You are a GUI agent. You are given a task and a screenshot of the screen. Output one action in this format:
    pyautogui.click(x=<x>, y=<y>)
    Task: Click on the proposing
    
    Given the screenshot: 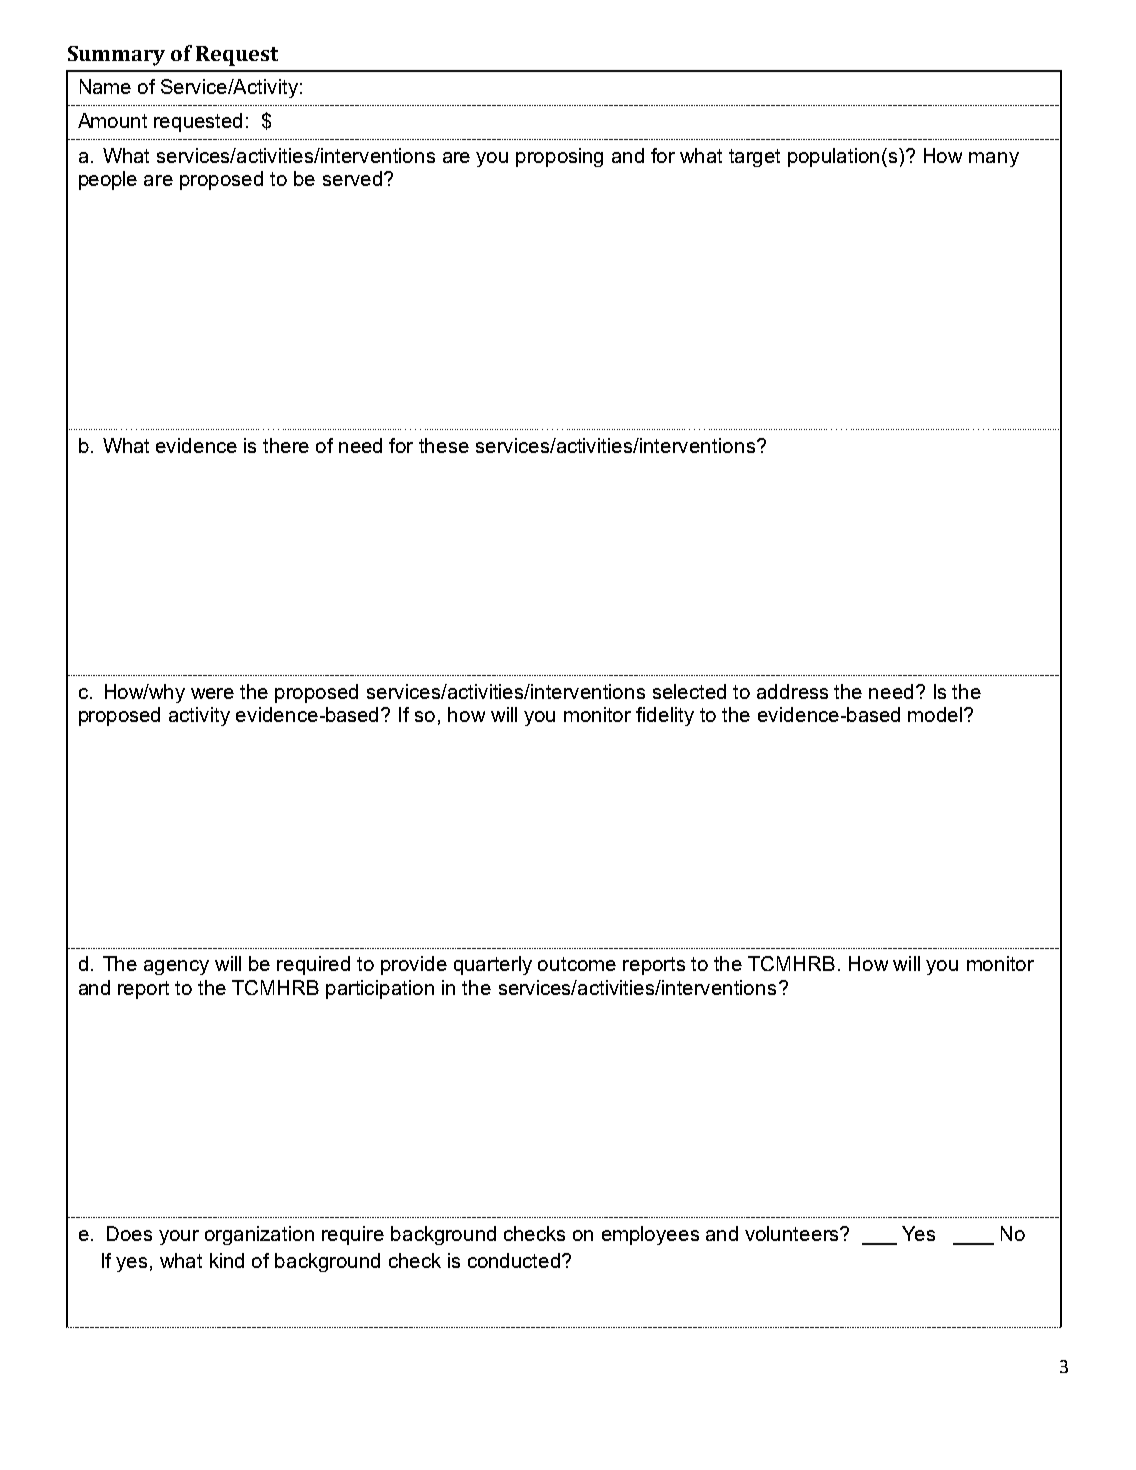 What is the action you would take?
    pyautogui.click(x=559, y=157)
